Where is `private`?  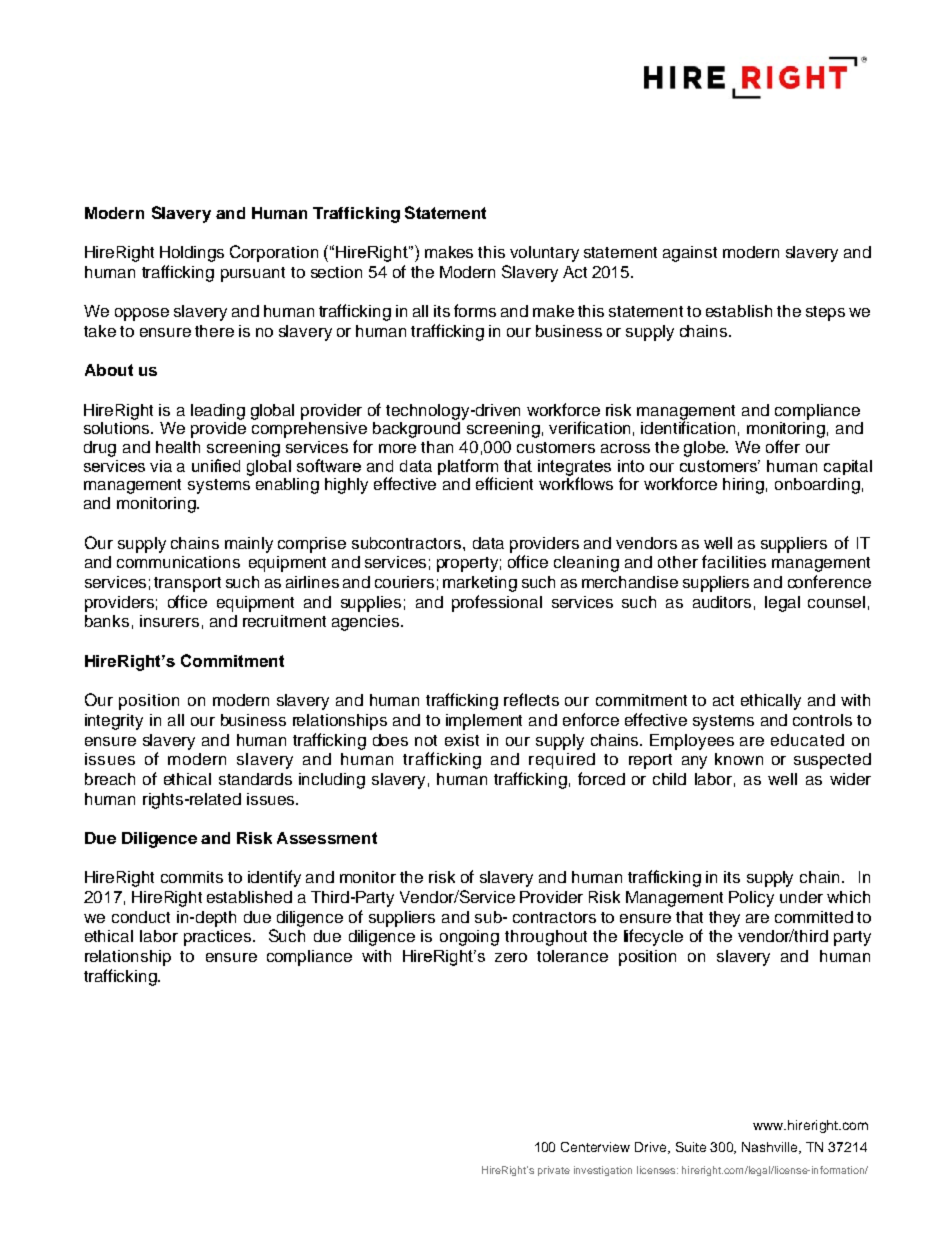
private is located at coordinates (554, 1171).
